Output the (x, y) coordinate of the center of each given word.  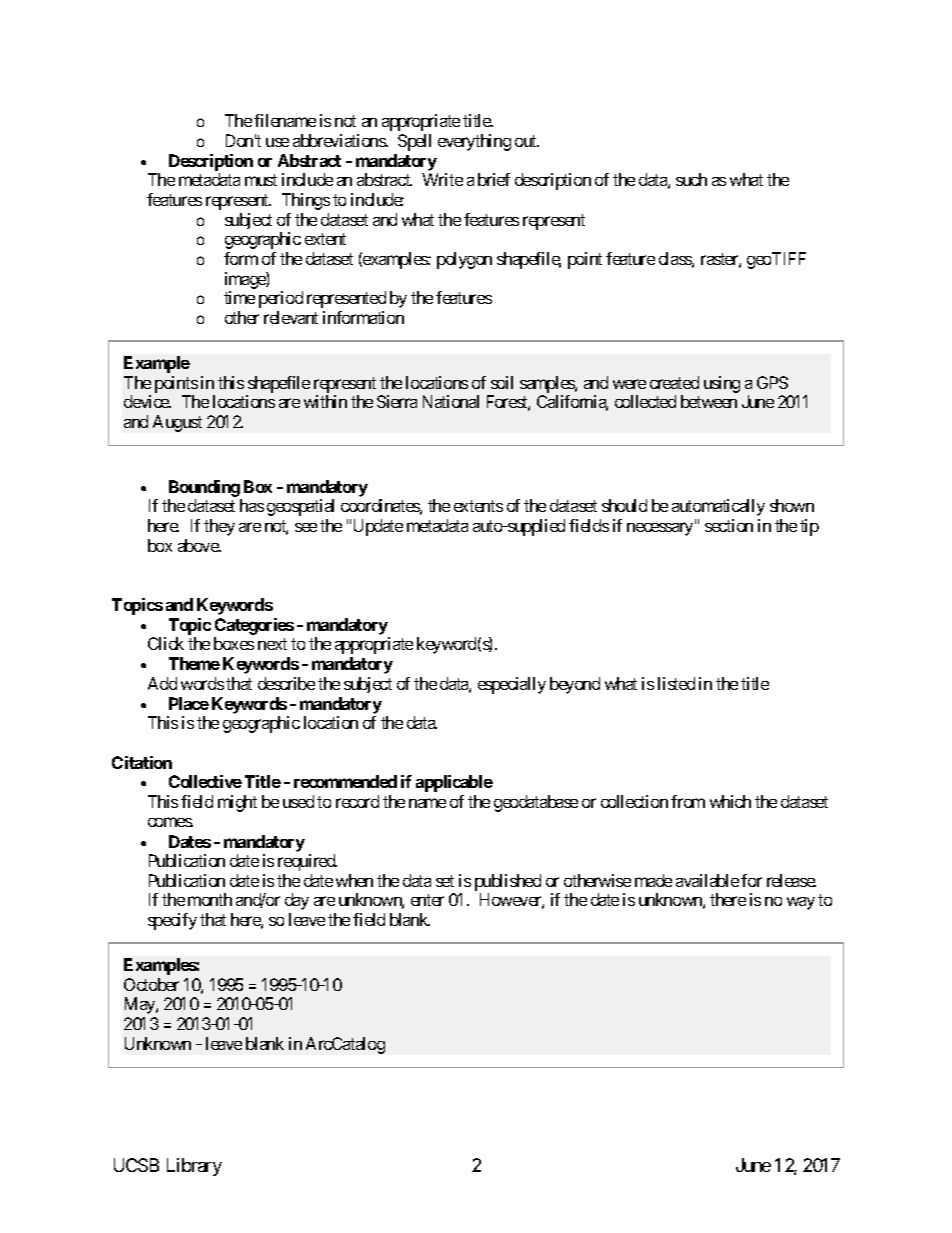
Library (194, 1167)
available (707, 880)
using (722, 384)
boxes (234, 643)
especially (512, 685)
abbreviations (340, 140)
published (508, 882)
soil (502, 382)
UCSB (136, 1165)
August (177, 423)
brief (494, 179)
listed (676, 683)
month (210, 899)
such (691, 179)
